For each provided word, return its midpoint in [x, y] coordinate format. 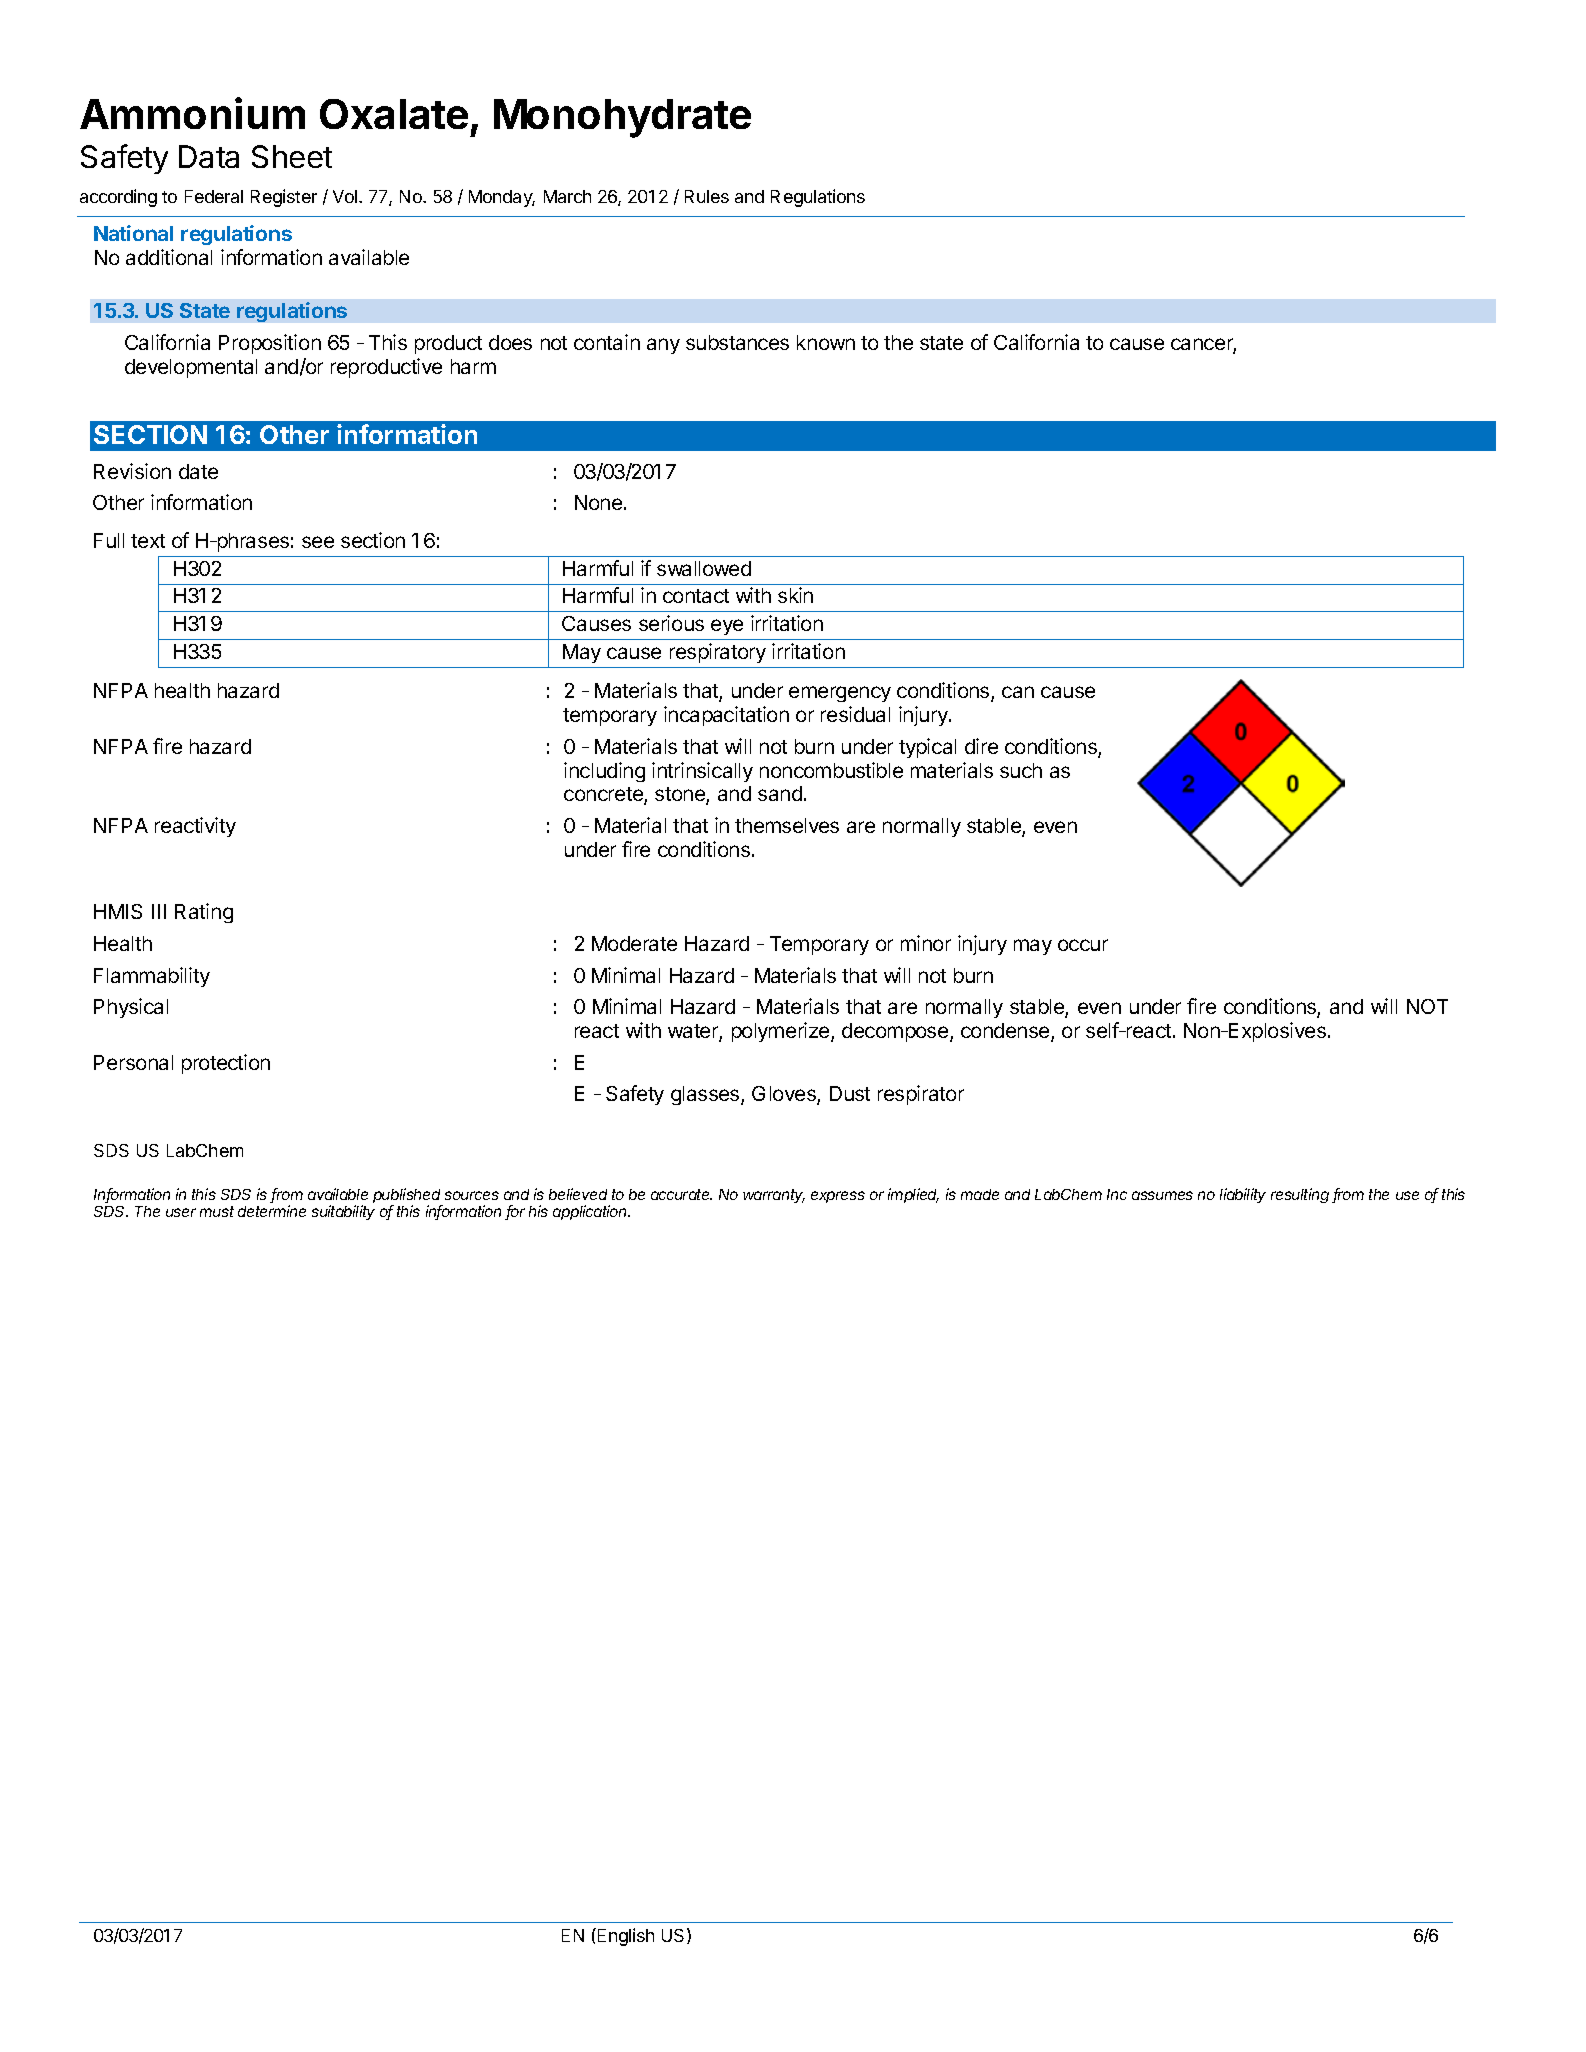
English [624, 1937]
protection [226, 1064]
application [591, 1212]
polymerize [782, 1032]
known [826, 342]
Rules [707, 196]
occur [1083, 945]
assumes [1162, 1195]
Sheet [292, 156]
